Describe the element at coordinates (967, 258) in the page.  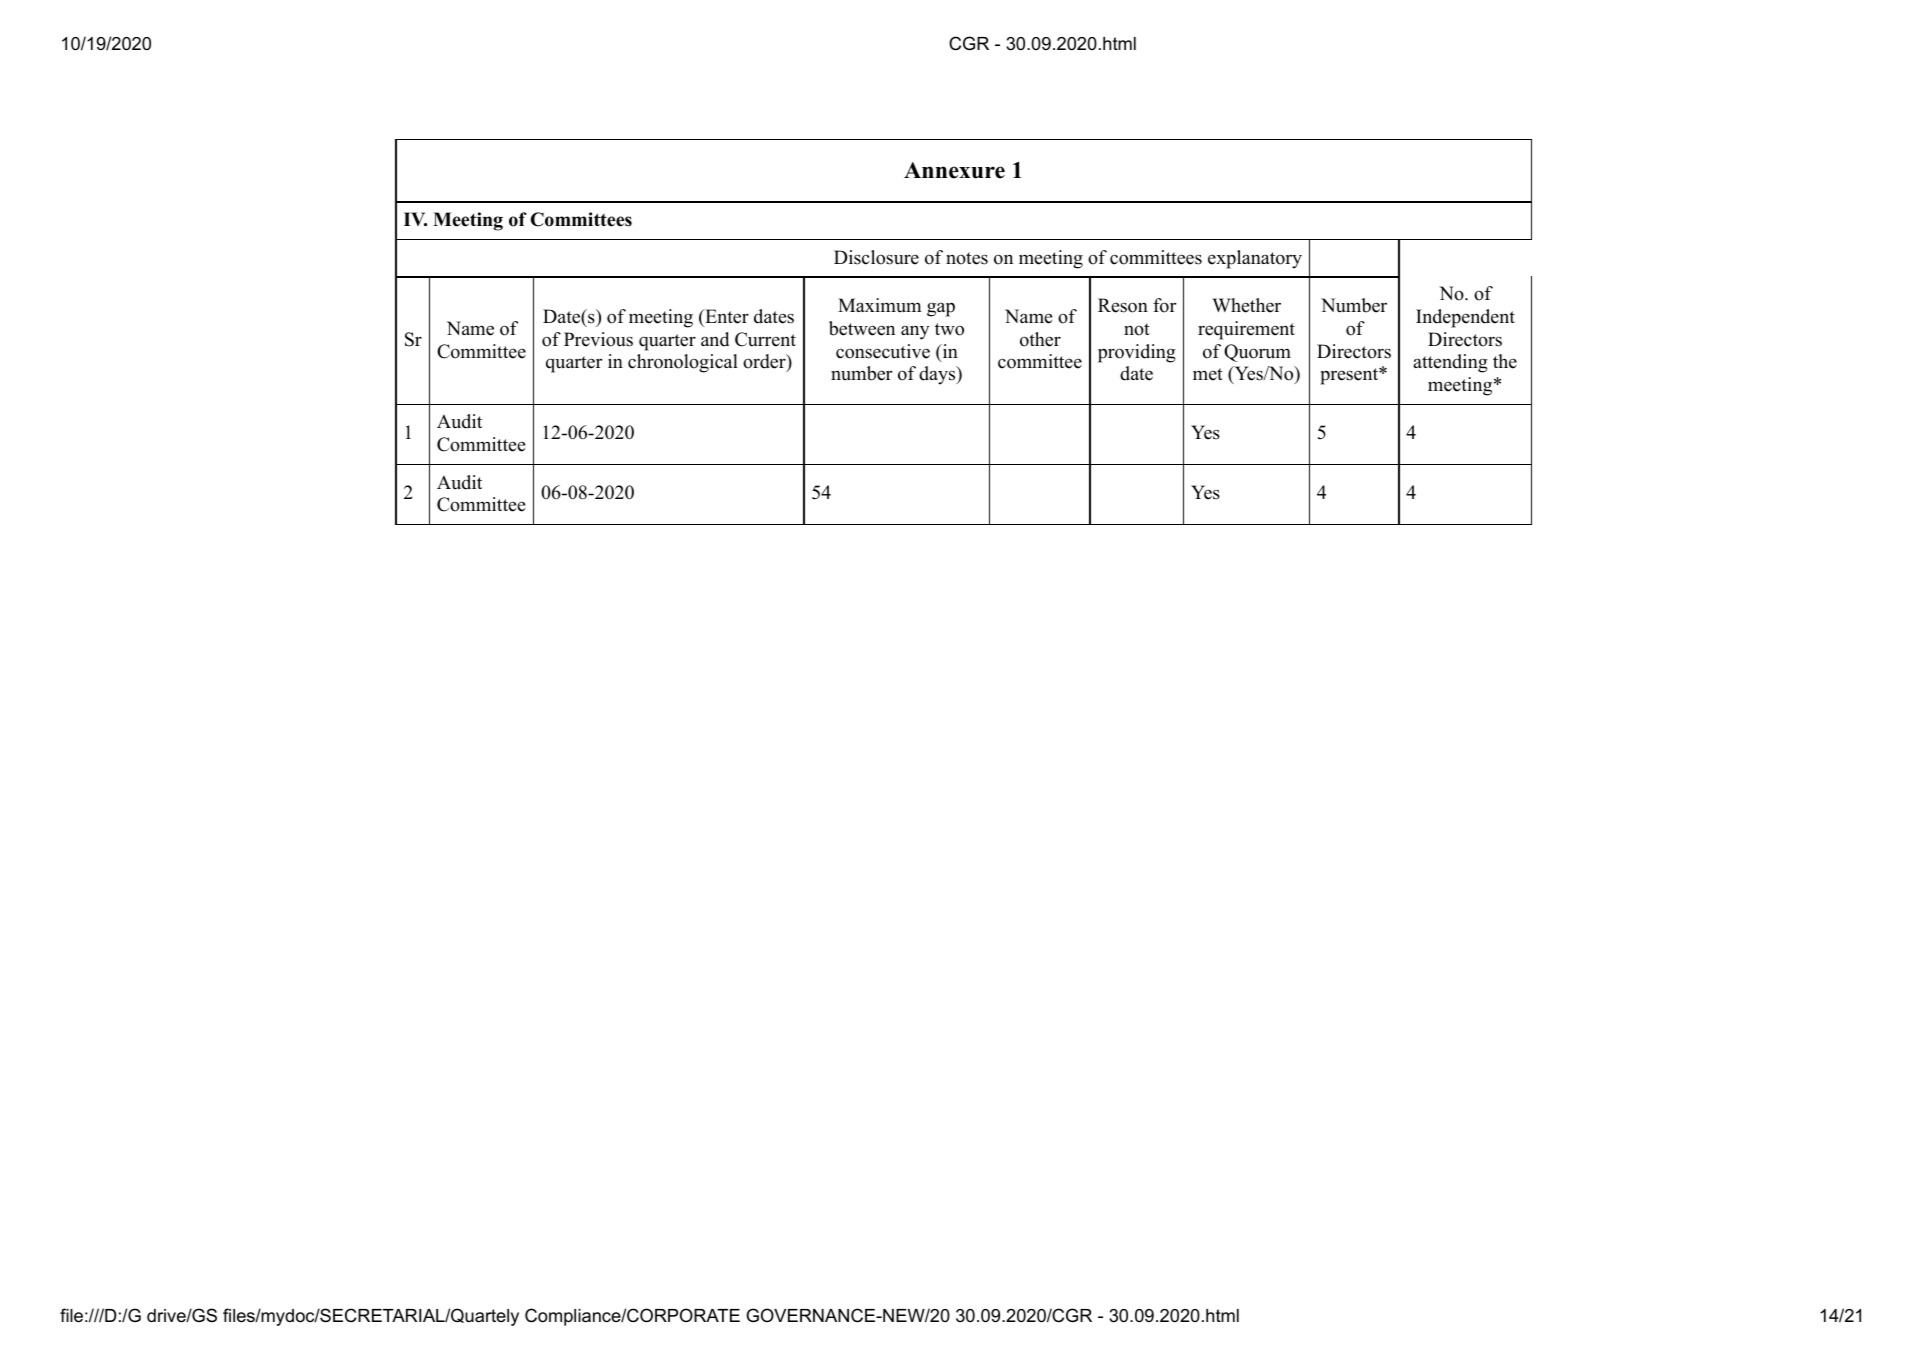
I see `notes` at that location.
